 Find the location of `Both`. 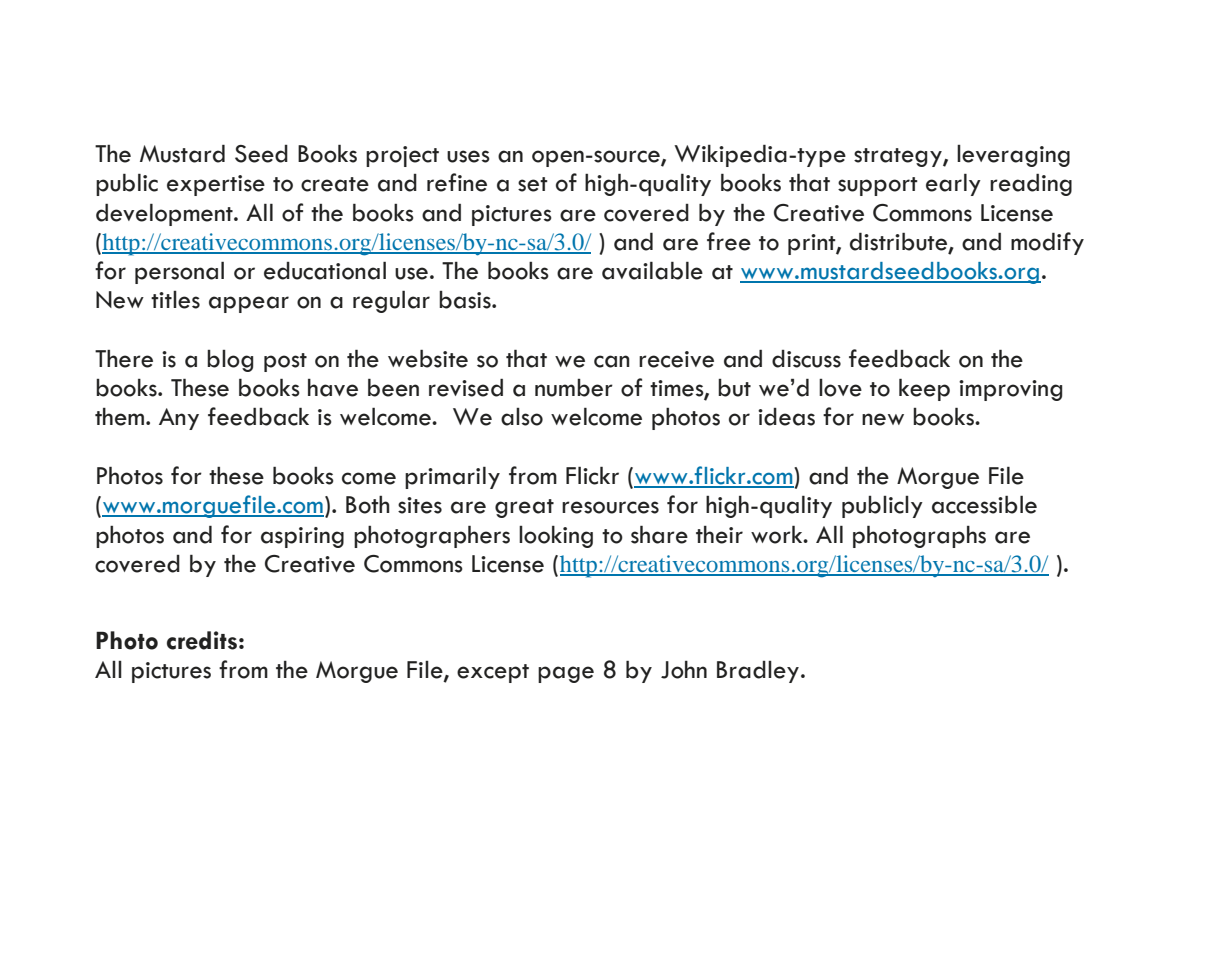

Both is located at coordinates (368, 505).
